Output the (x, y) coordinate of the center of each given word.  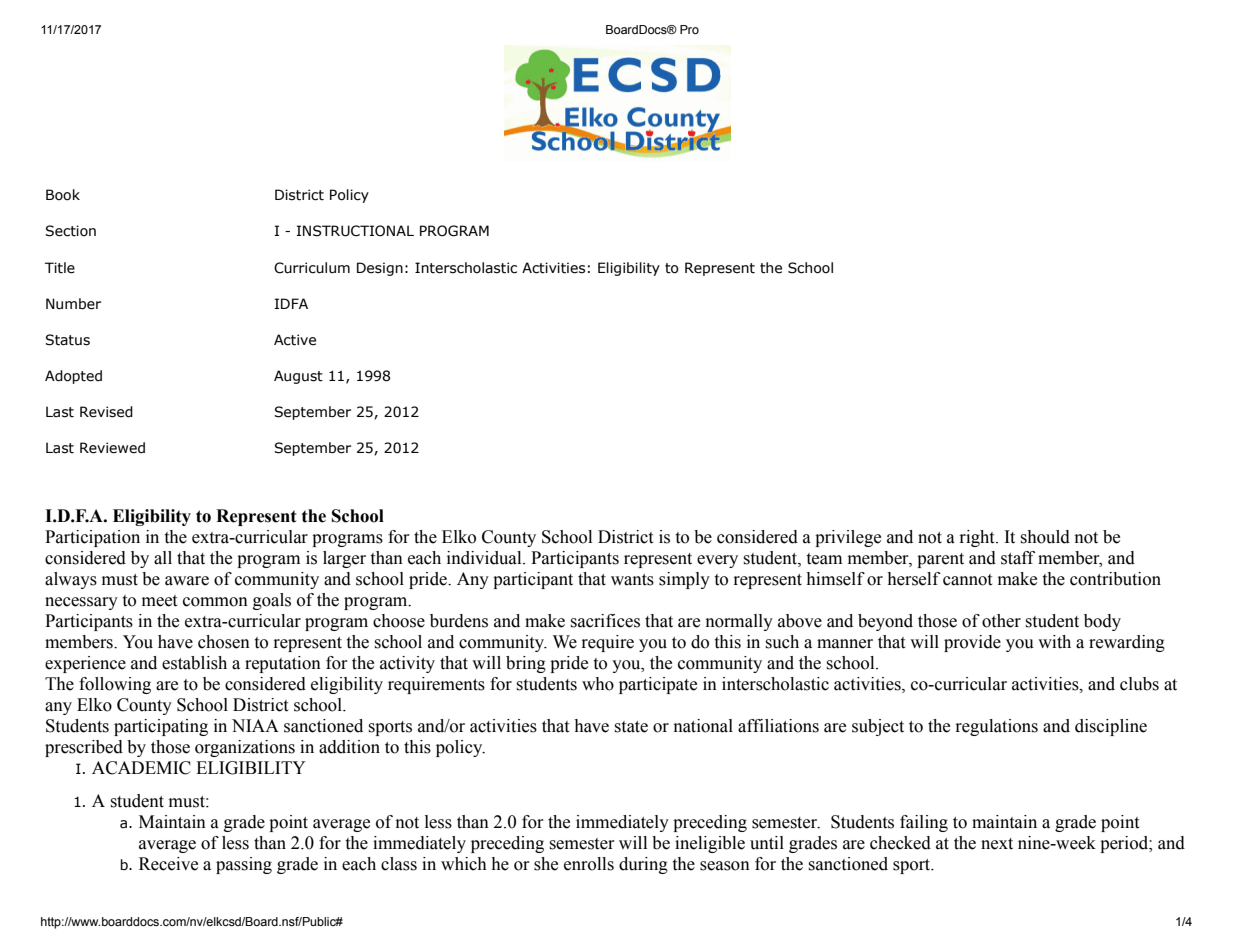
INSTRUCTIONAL (355, 231)
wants (632, 580)
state (631, 727)
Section (70, 231)
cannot (967, 580)
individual (485, 558)
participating (161, 727)
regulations (996, 727)
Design (380, 269)
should (1045, 537)
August (298, 377)
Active (295, 340)
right (978, 538)
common (215, 602)
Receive (168, 864)
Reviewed (112, 448)
